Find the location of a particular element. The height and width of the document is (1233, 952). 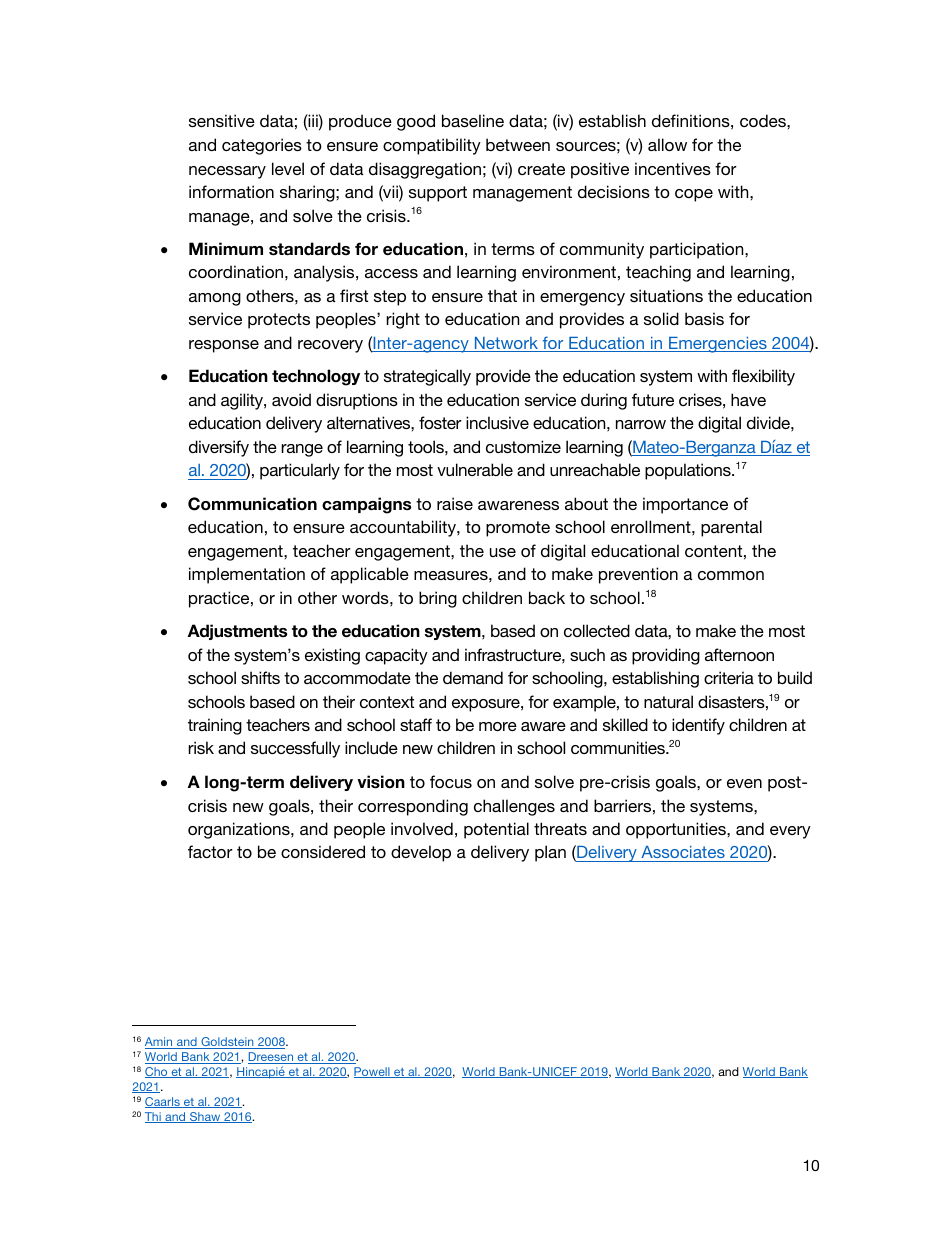

incentives is located at coordinates (673, 168).
